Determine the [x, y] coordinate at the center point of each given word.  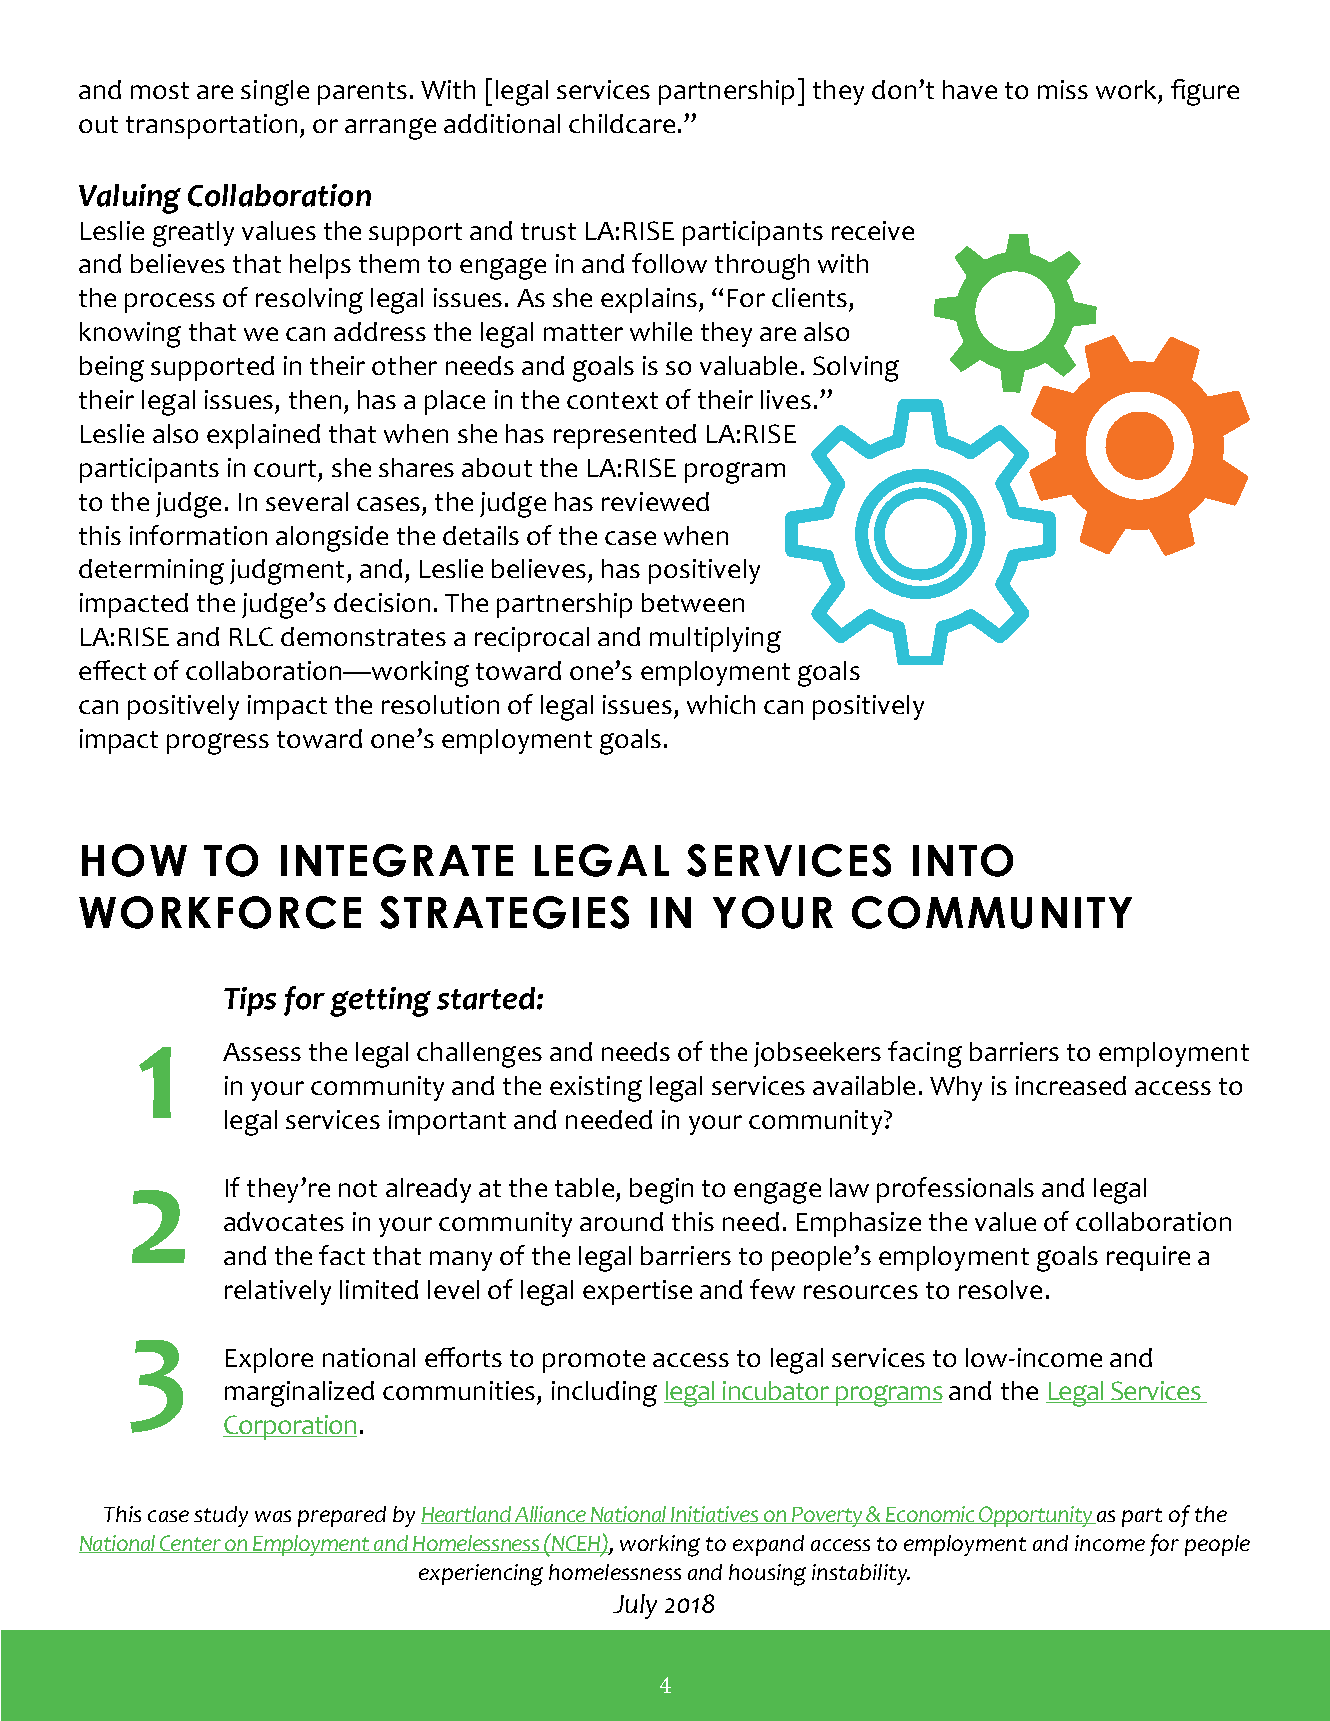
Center [191, 1544]
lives [786, 399]
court [285, 468]
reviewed [655, 501]
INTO [963, 860]
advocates [284, 1221]
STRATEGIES [504, 912]
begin [661, 1191]
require [1148, 1258]
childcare [622, 123]
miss [1063, 89]
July [635, 1606]
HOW [134, 860]
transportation [211, 126]
